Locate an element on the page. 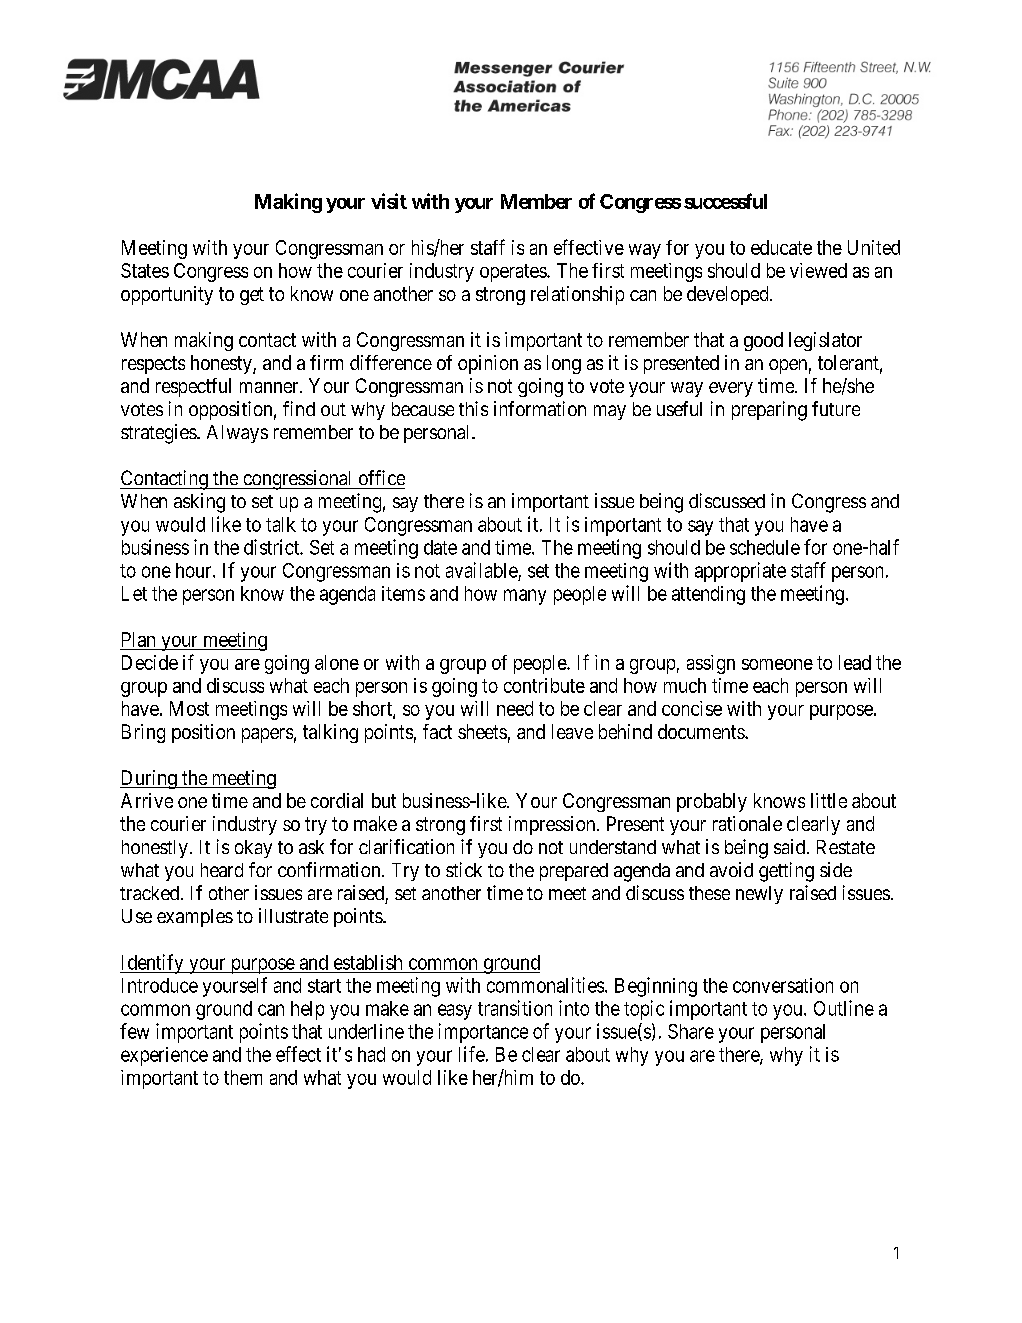  asking is located at coordinates (199, 503).
